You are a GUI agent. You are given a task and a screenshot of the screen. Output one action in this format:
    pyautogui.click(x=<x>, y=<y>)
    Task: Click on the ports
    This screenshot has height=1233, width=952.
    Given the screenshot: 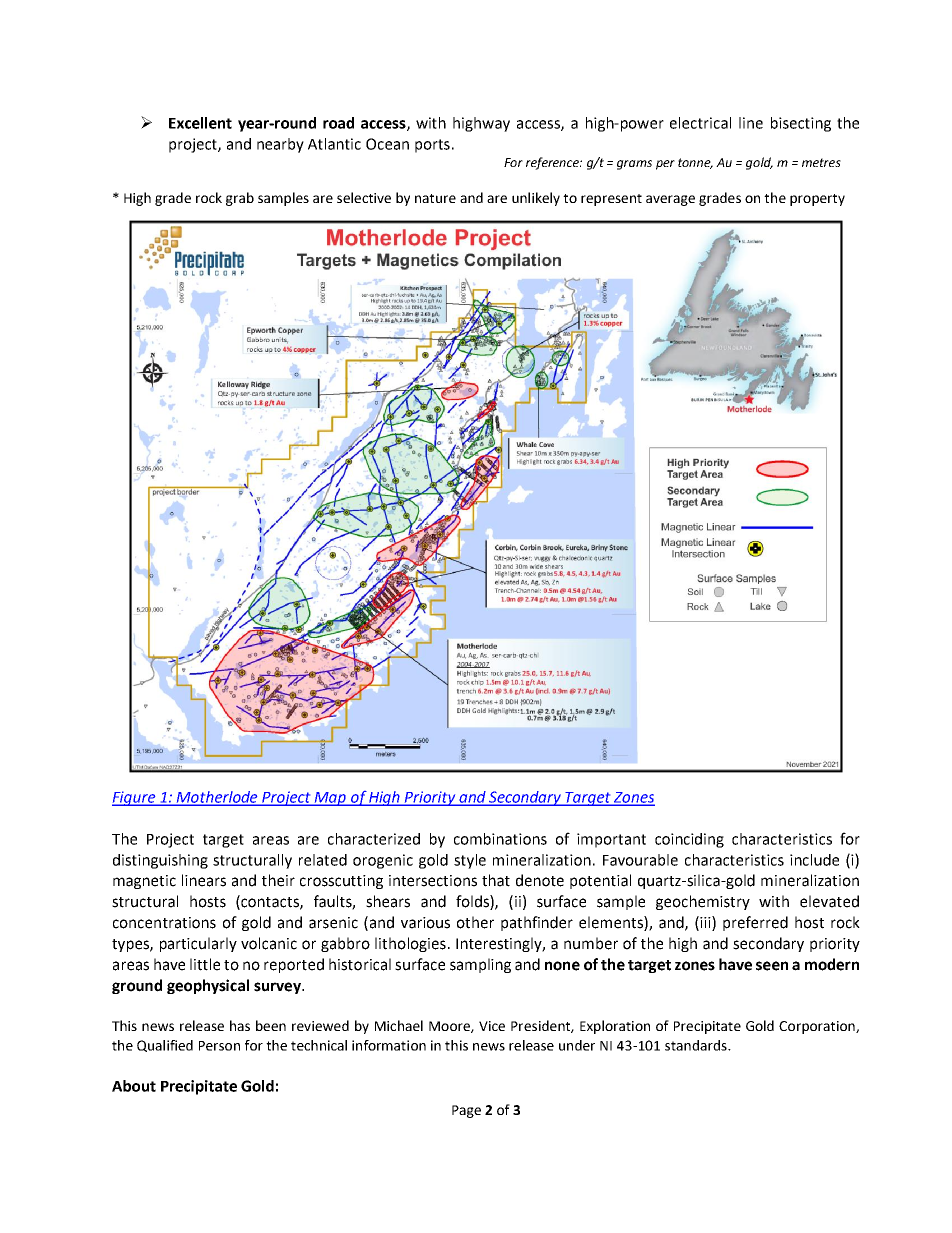 What is the action you would take?
    pyautogui.click(x=432, y=146)
